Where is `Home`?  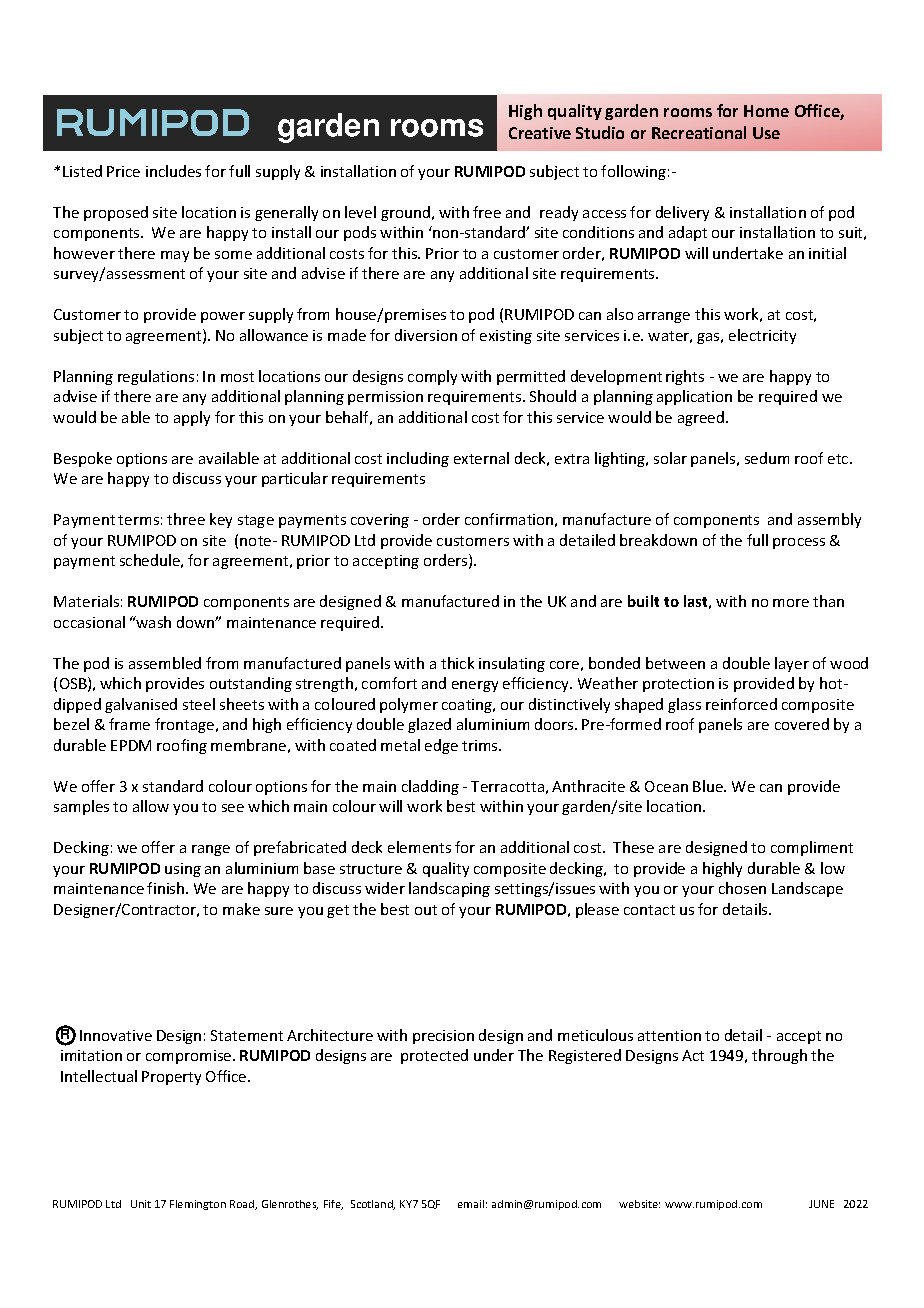
Home is located at coordinates (766, 111).
